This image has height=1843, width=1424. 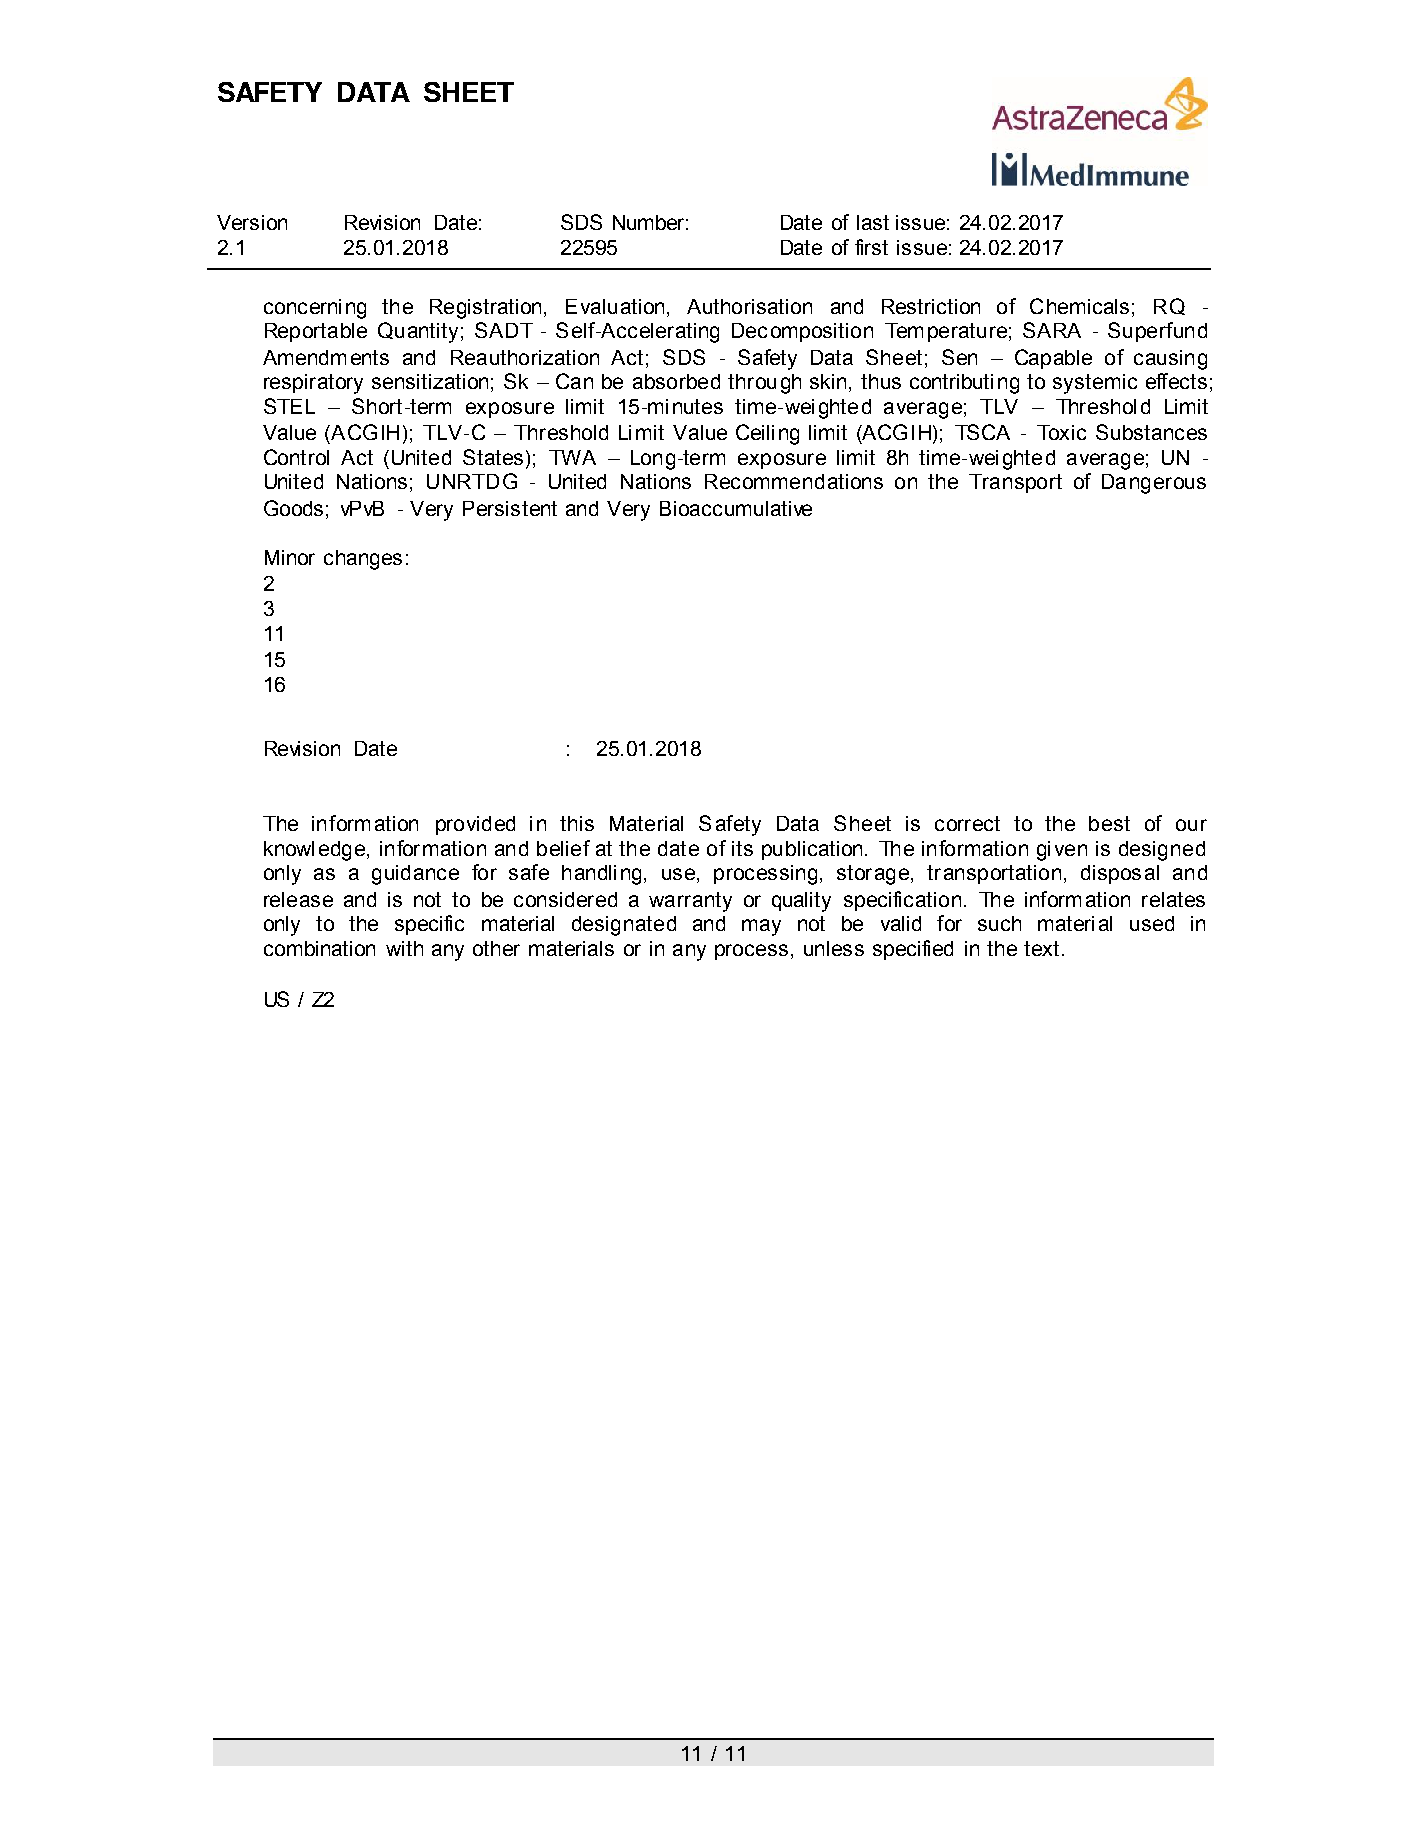 I want to click on Bioaccumulative, so click(x=736, y=508).
